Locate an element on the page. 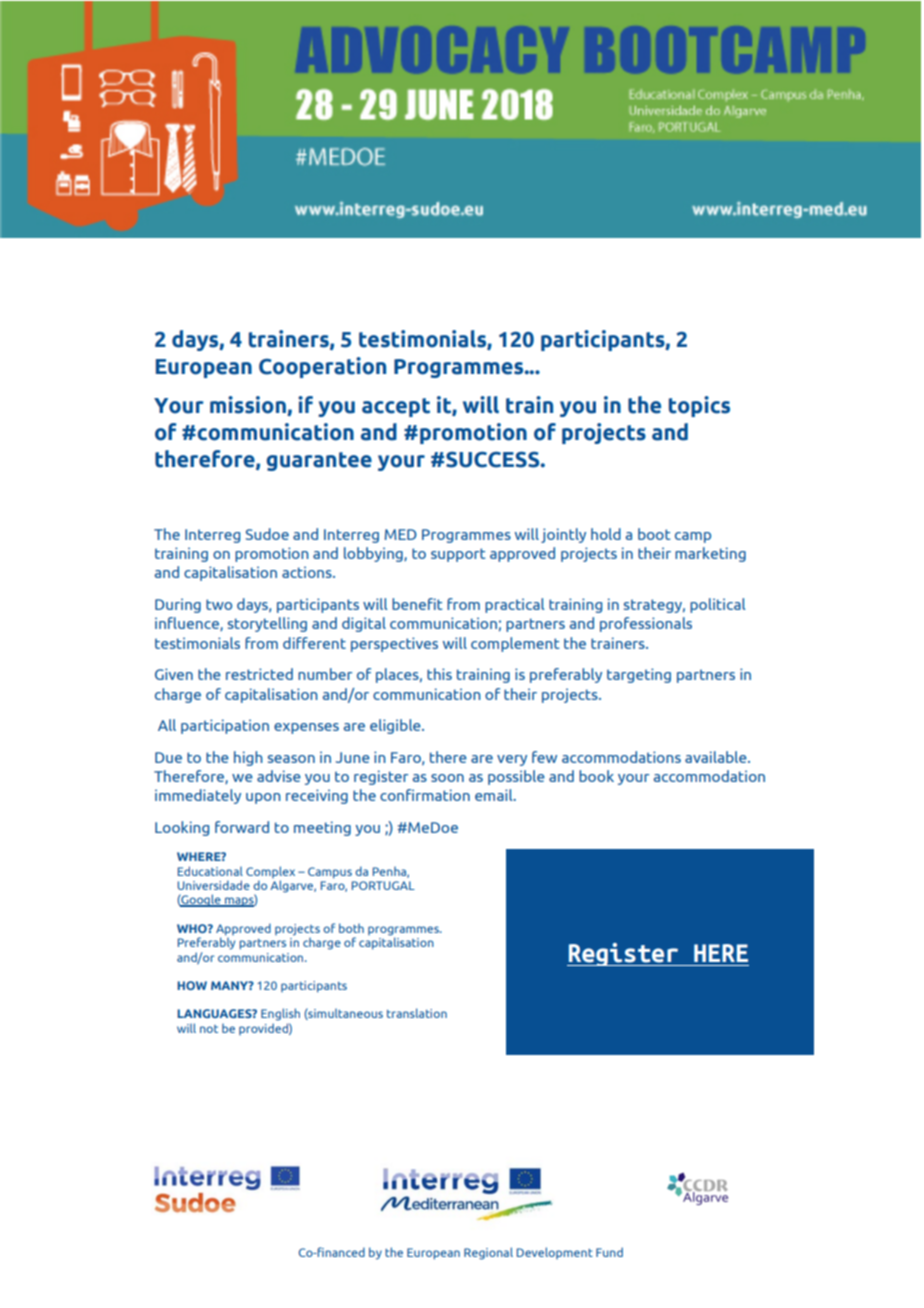 This document has width=924, height=1308. translation is located at coordinates (417, 1013).
